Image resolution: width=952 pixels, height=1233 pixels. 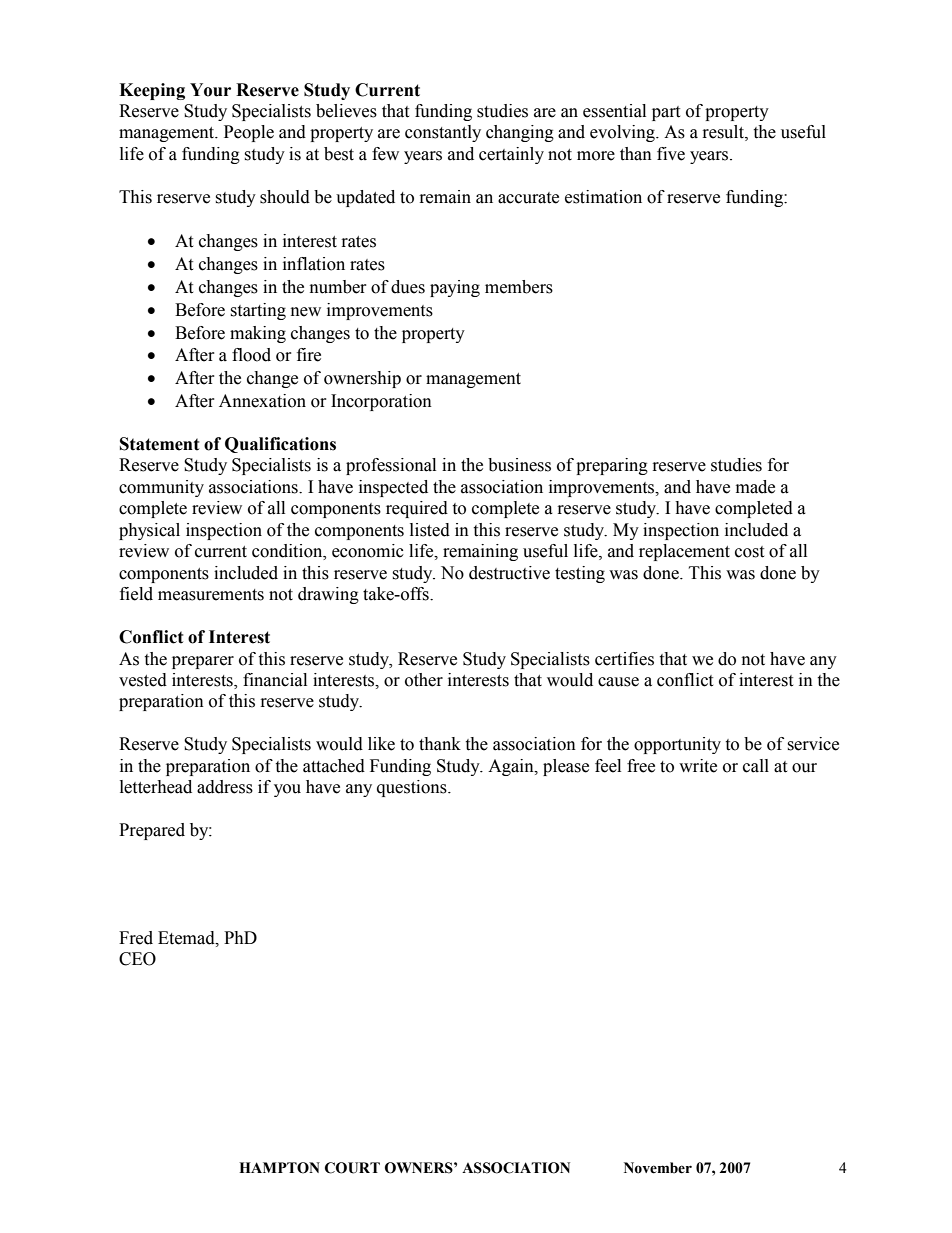 What do you see at coordinates (756, 766) in the image?
I see `call` at bounding box center [756, 766].
